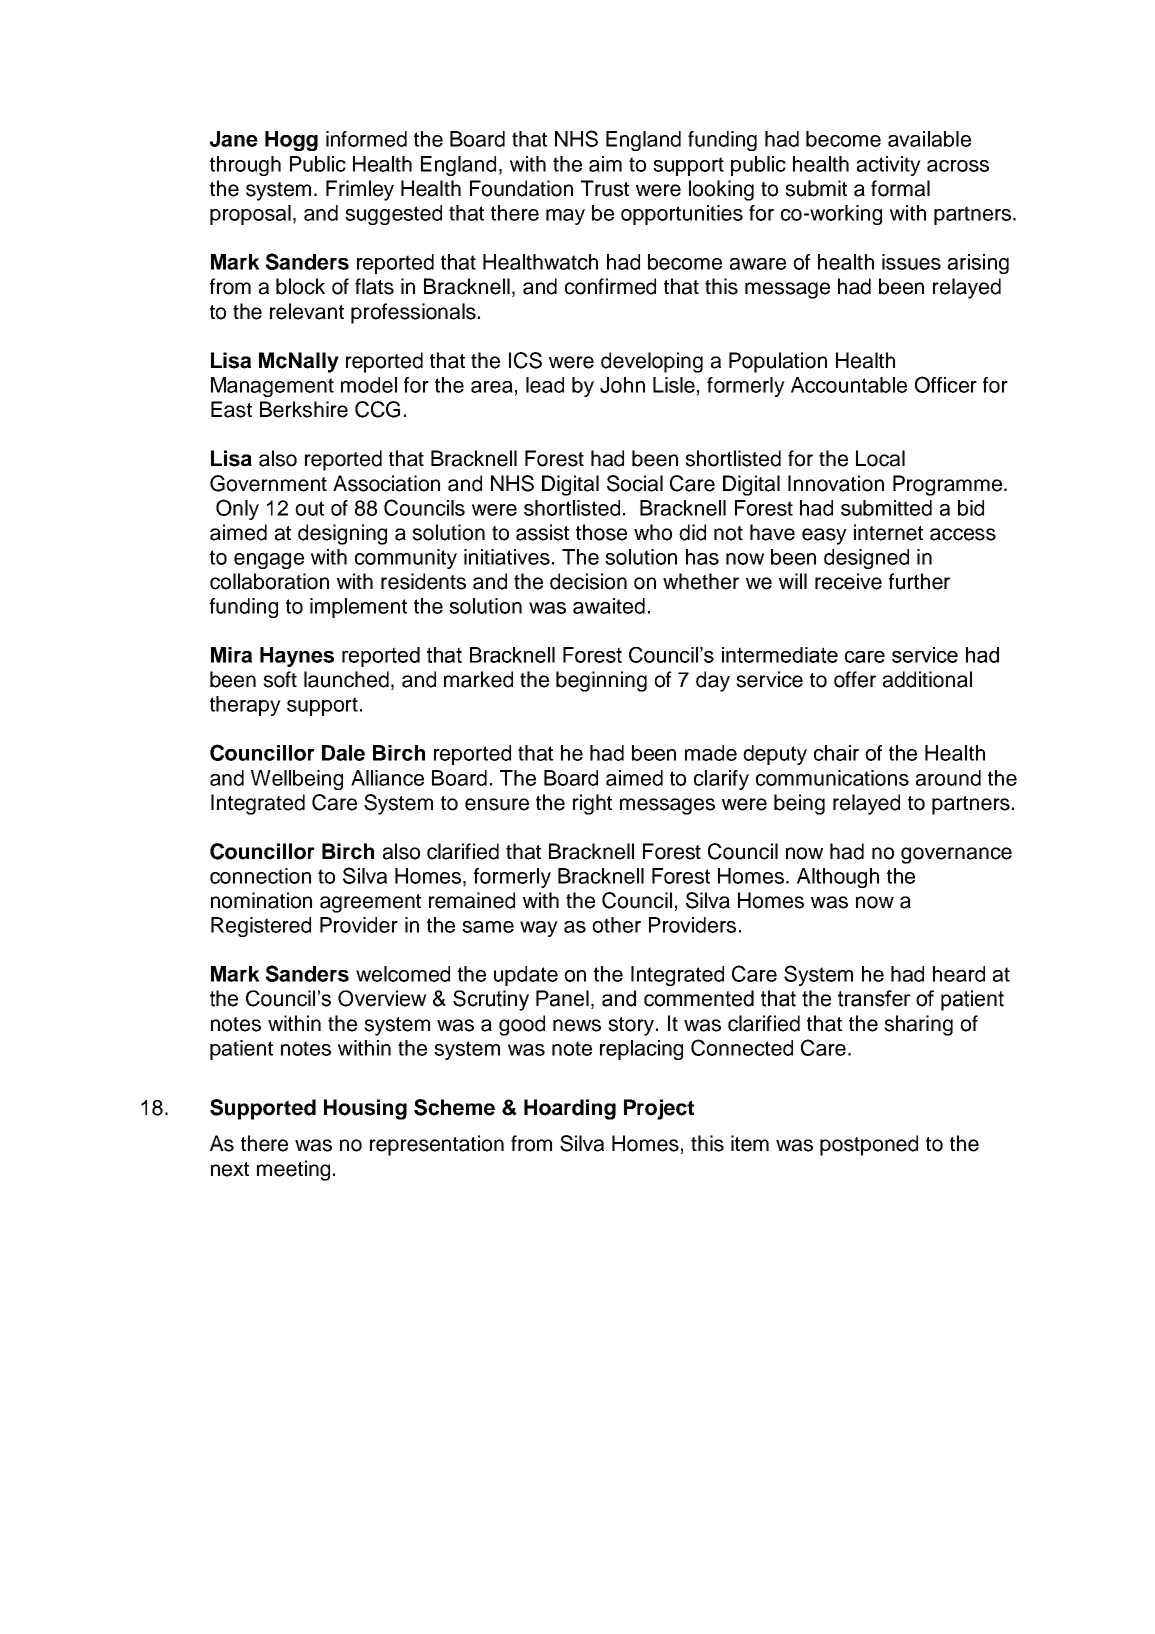  Describe the element at coordinates (309, 508) in the image. I see `out` at that location.
